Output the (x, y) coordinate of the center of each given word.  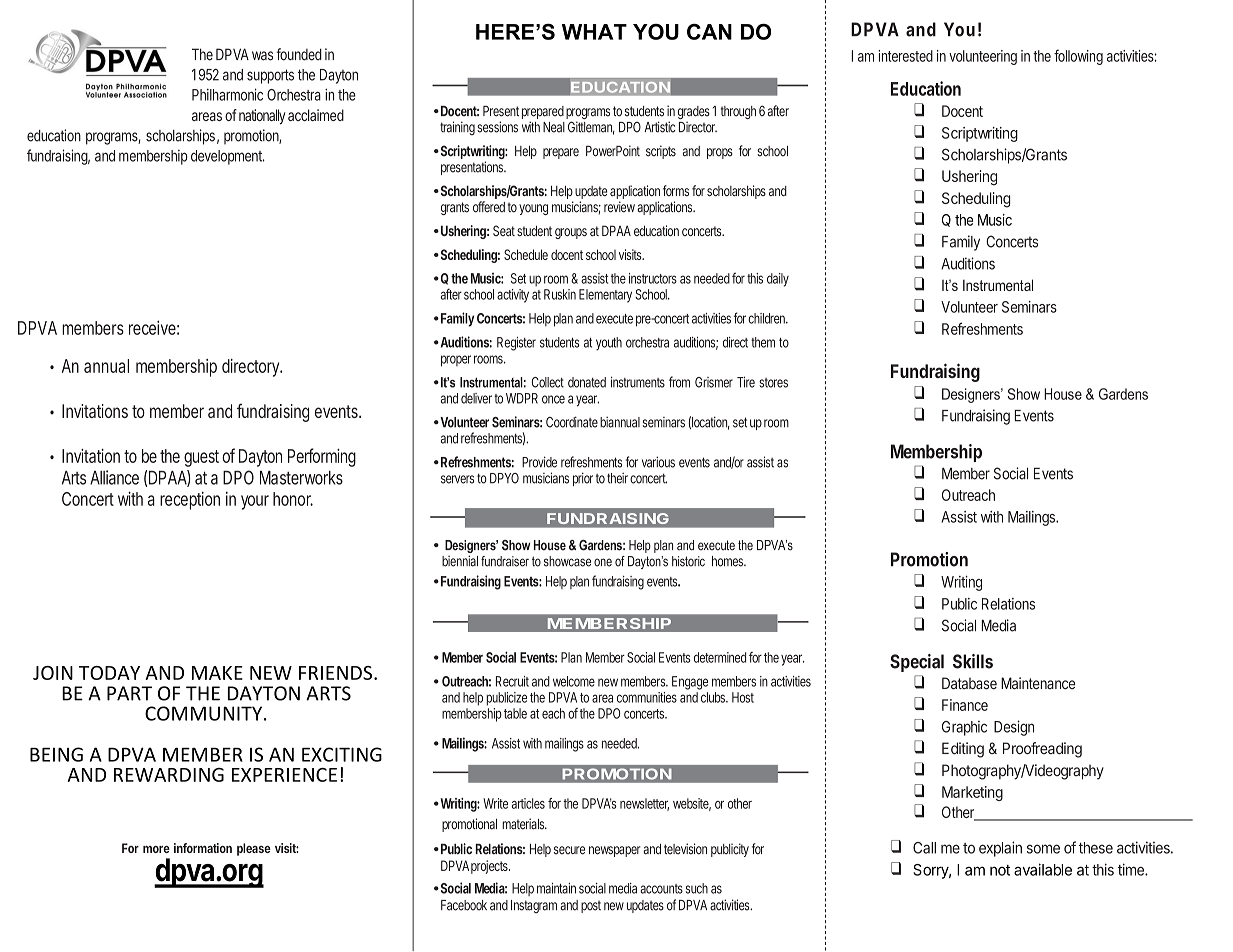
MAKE (217, 673)
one (603, 562)
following (1078, 57)
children (767, 318)
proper (456, 361)
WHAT (594, 32)
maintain (556, 888)
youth (609, 344)
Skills (973, 661)
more (156, 849)
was (262, 56)
